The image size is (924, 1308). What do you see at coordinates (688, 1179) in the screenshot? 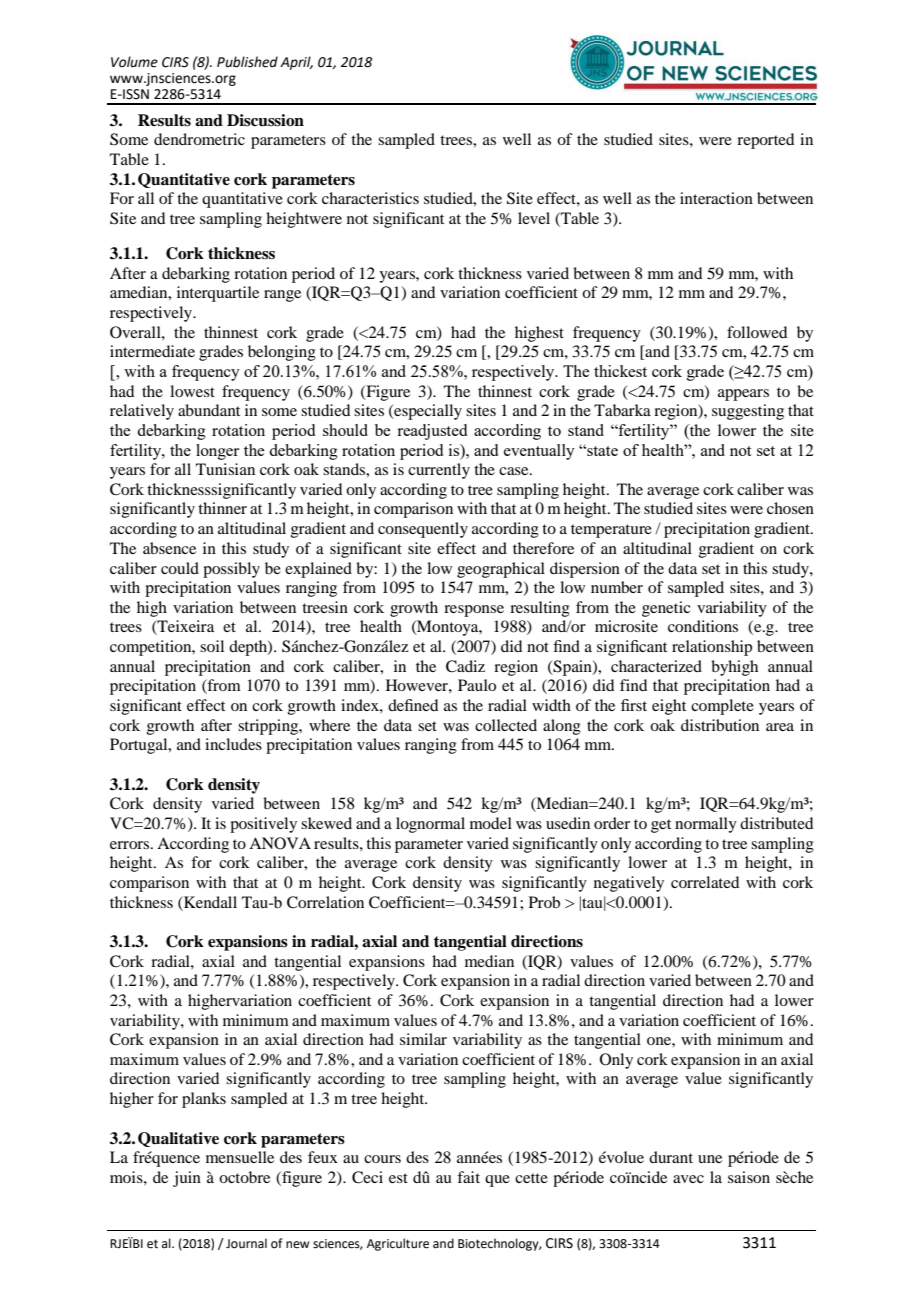
I see `avec` at bounding box center [688, 1179].
